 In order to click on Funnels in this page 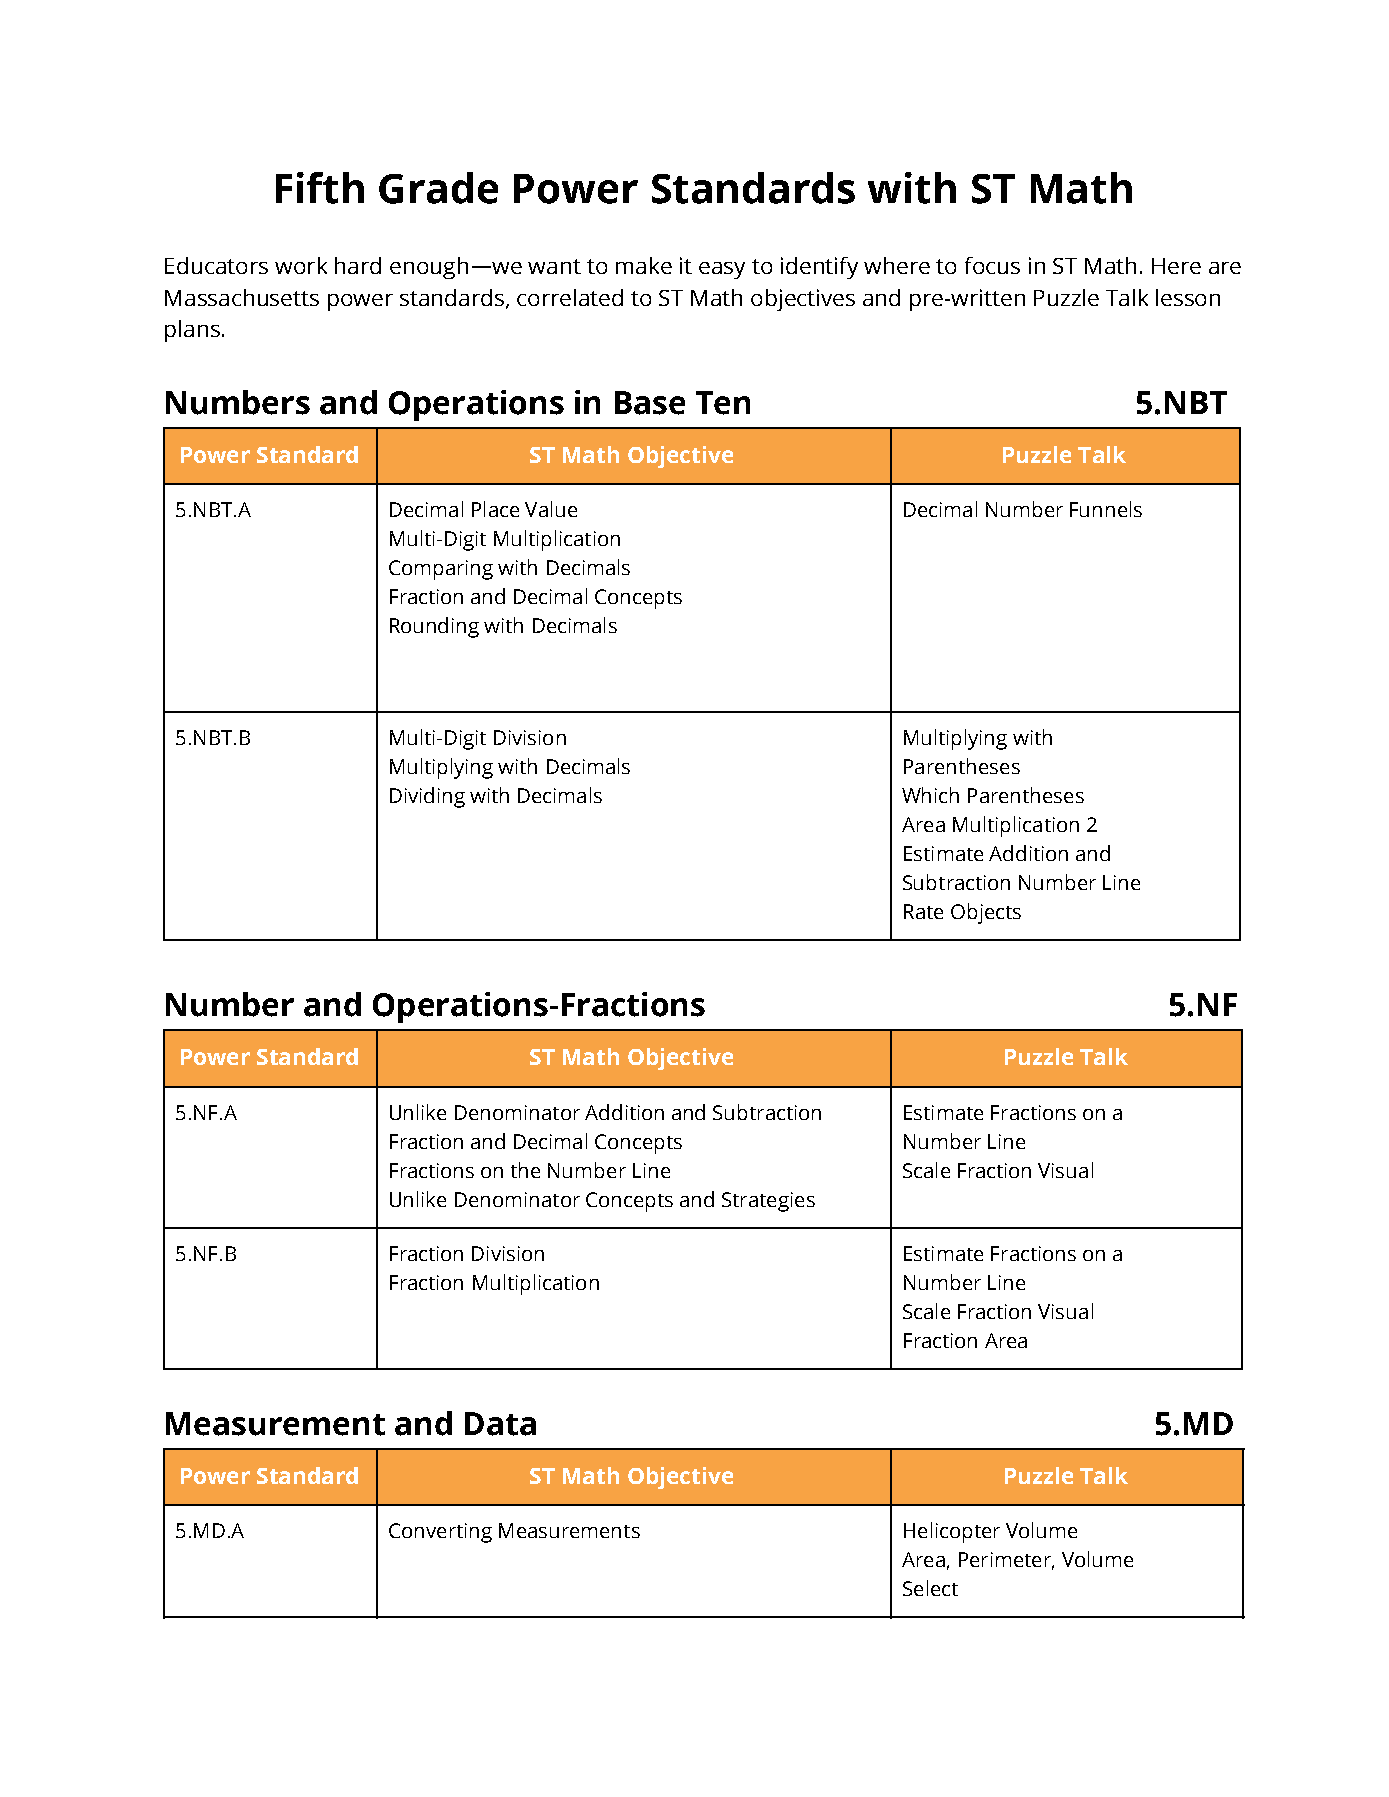, I will do `click(1106, 509)`.
